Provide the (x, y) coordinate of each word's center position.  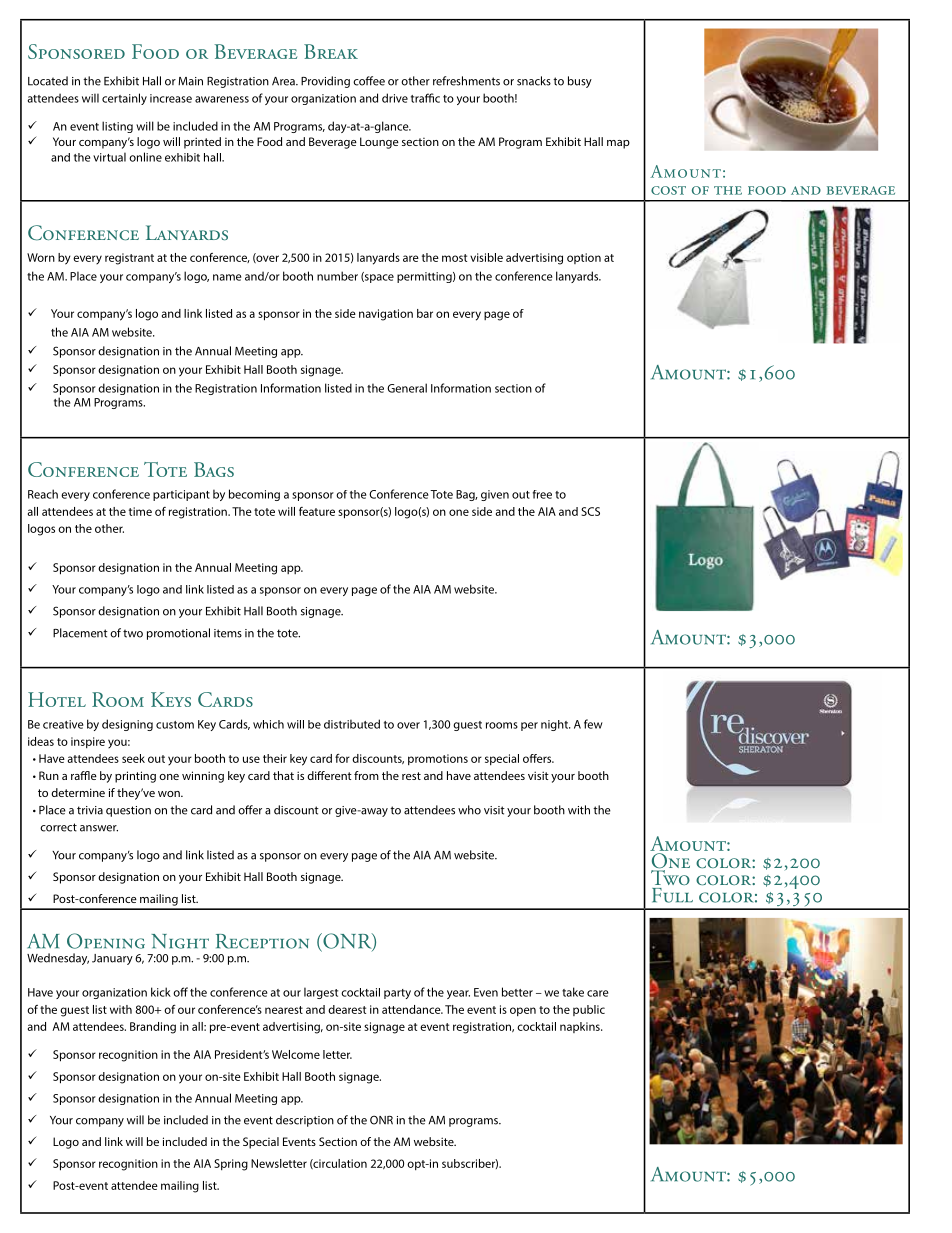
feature (317, 511)
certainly (124, 99)
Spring (231, 1165)
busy (580, 82)
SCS (590, 511)
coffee (369, 81)
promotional (178, 634)
